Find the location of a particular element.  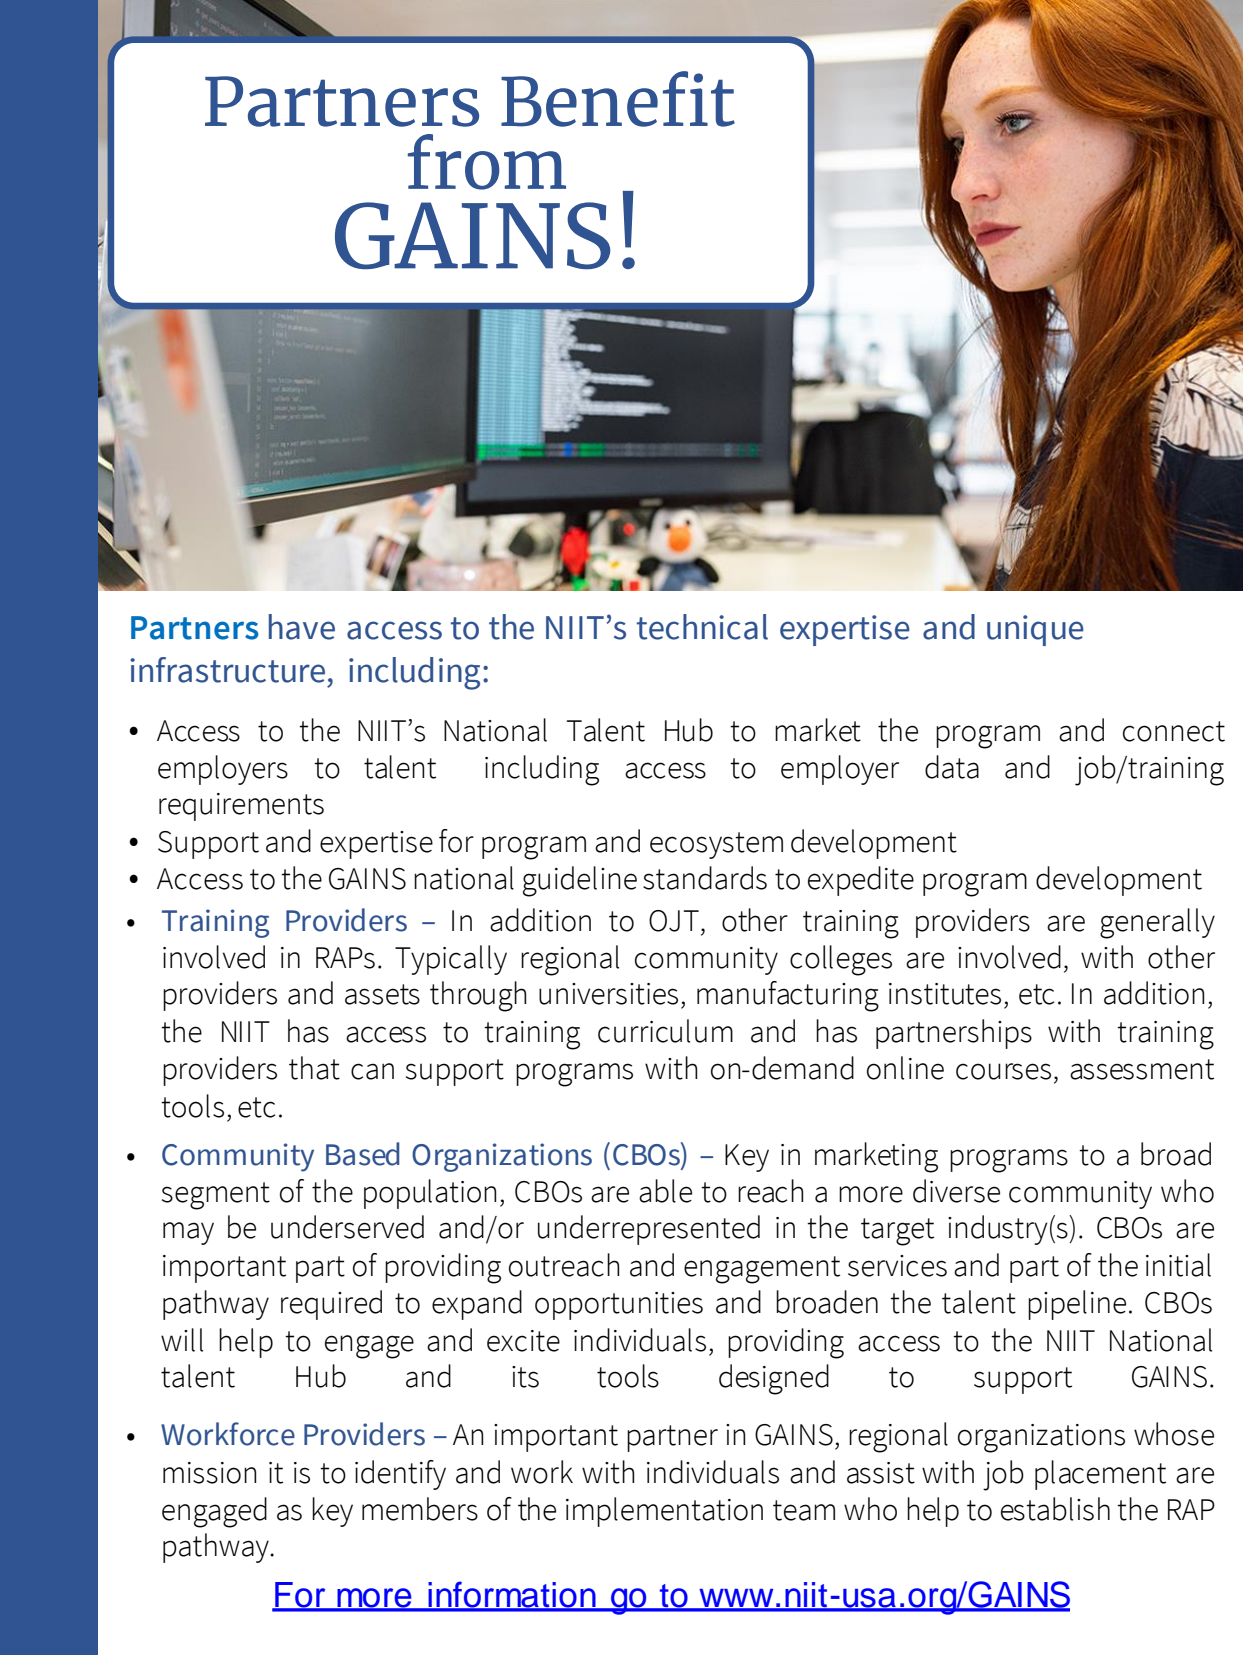

infrastructure is located at coordinates (227, 670).
